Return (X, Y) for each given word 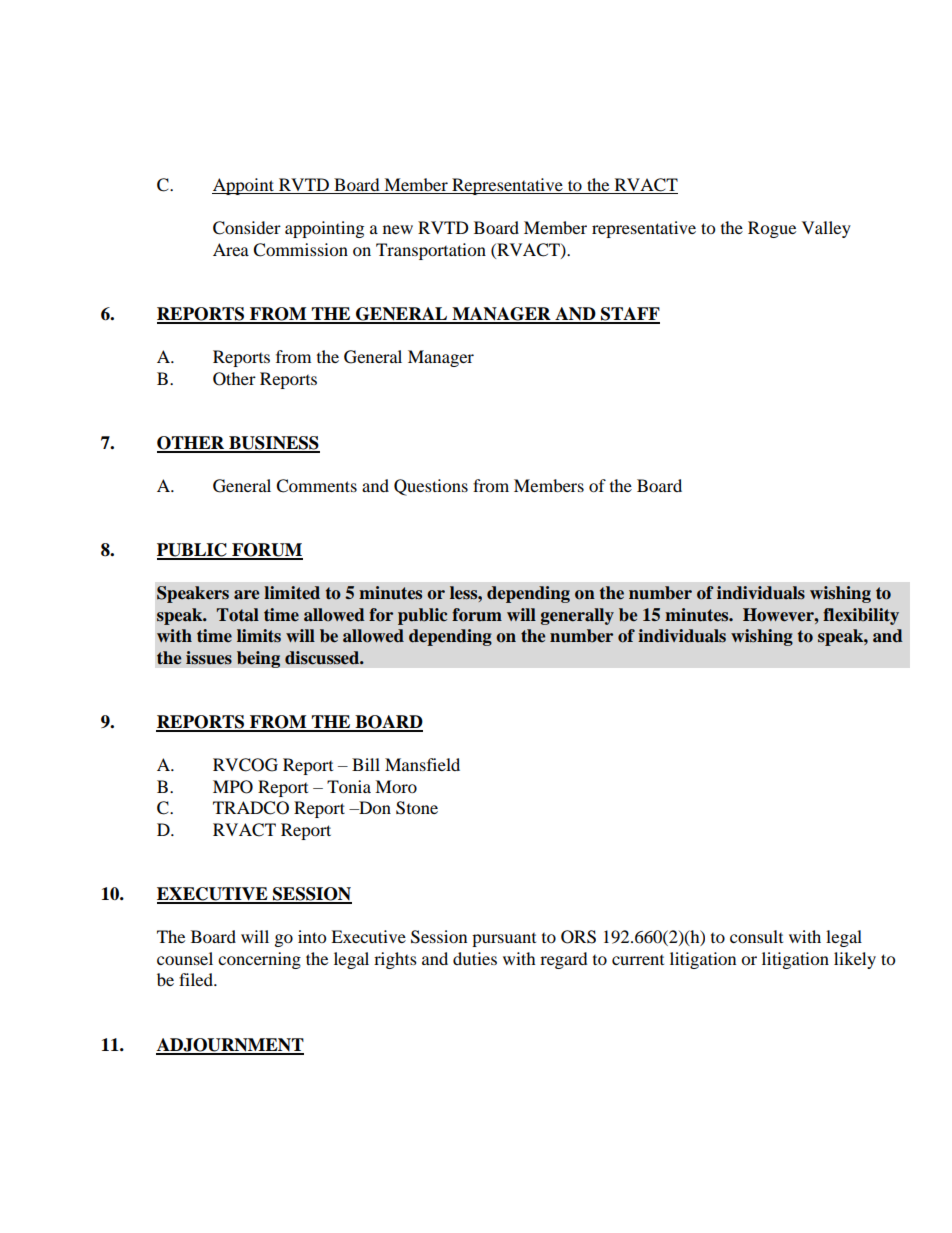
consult (756, 936)
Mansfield (422, 764)
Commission (300, 250)
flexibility (861, 616)
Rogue (772, 229)
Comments (316, 486)
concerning (259, 960)
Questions (431, 487)
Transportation (431, 251)
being (258, 659)
